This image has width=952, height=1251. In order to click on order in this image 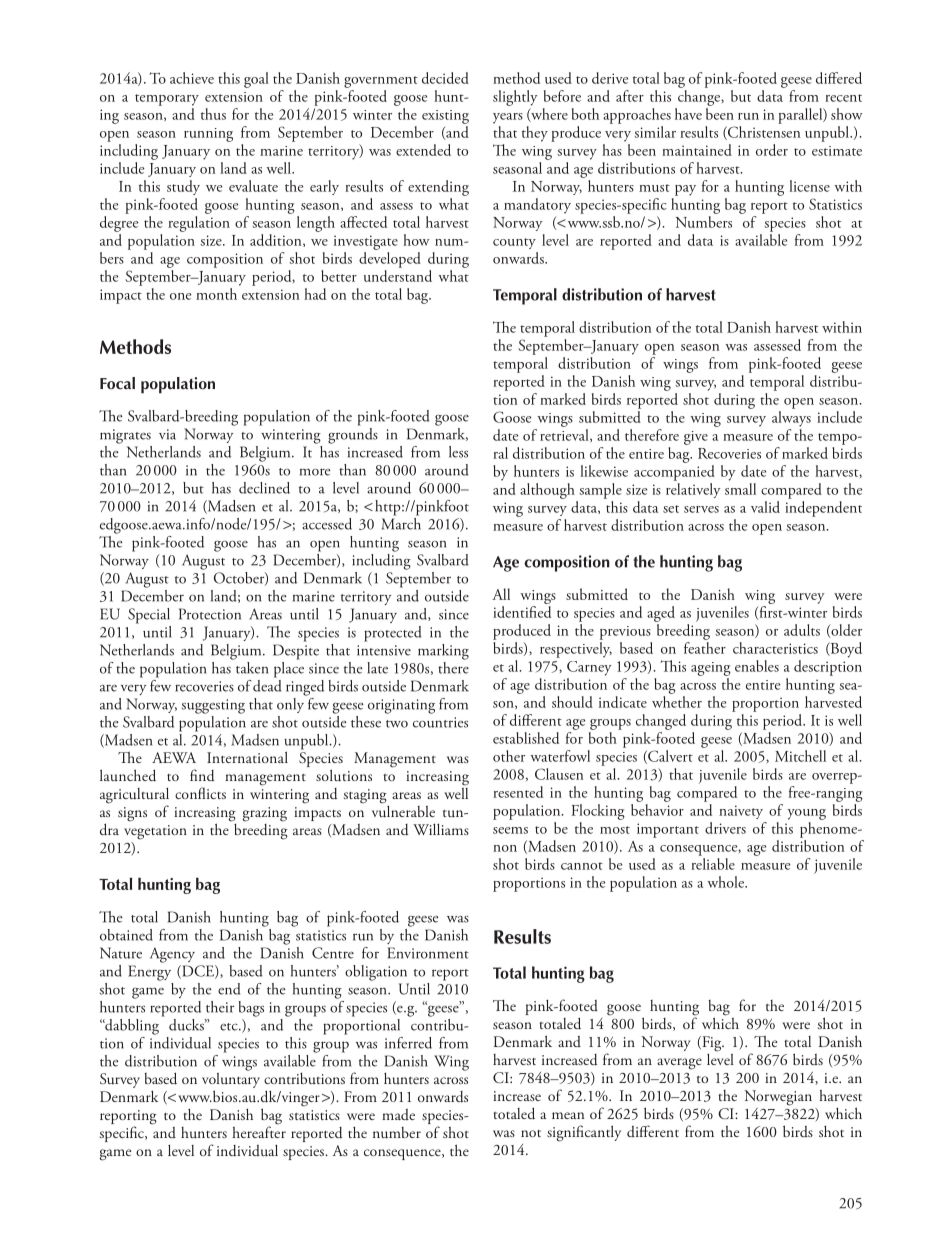, I will do `click(772, 150)`.
